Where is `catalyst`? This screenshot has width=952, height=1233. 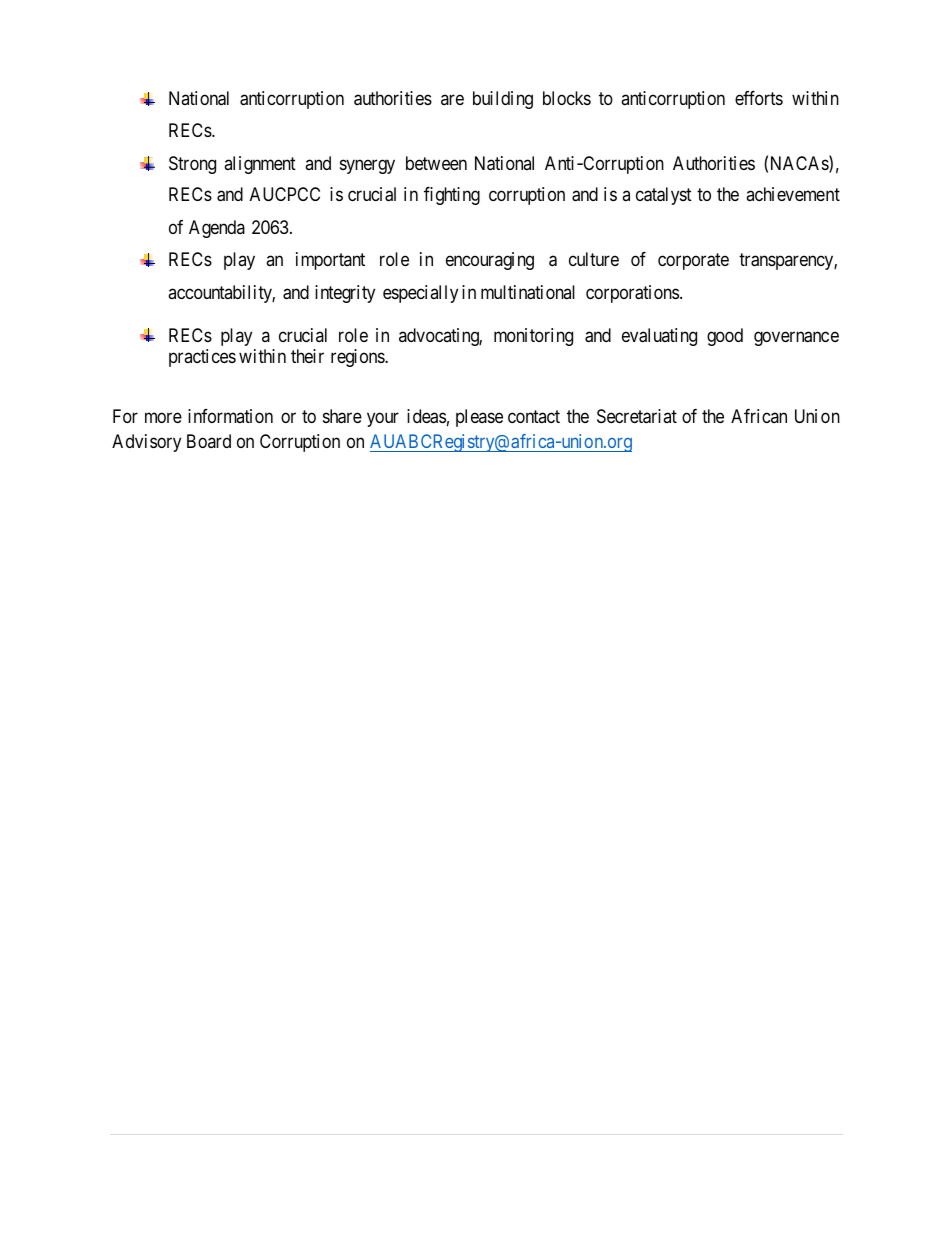
catalyst is located at coordinates (664, 196).
